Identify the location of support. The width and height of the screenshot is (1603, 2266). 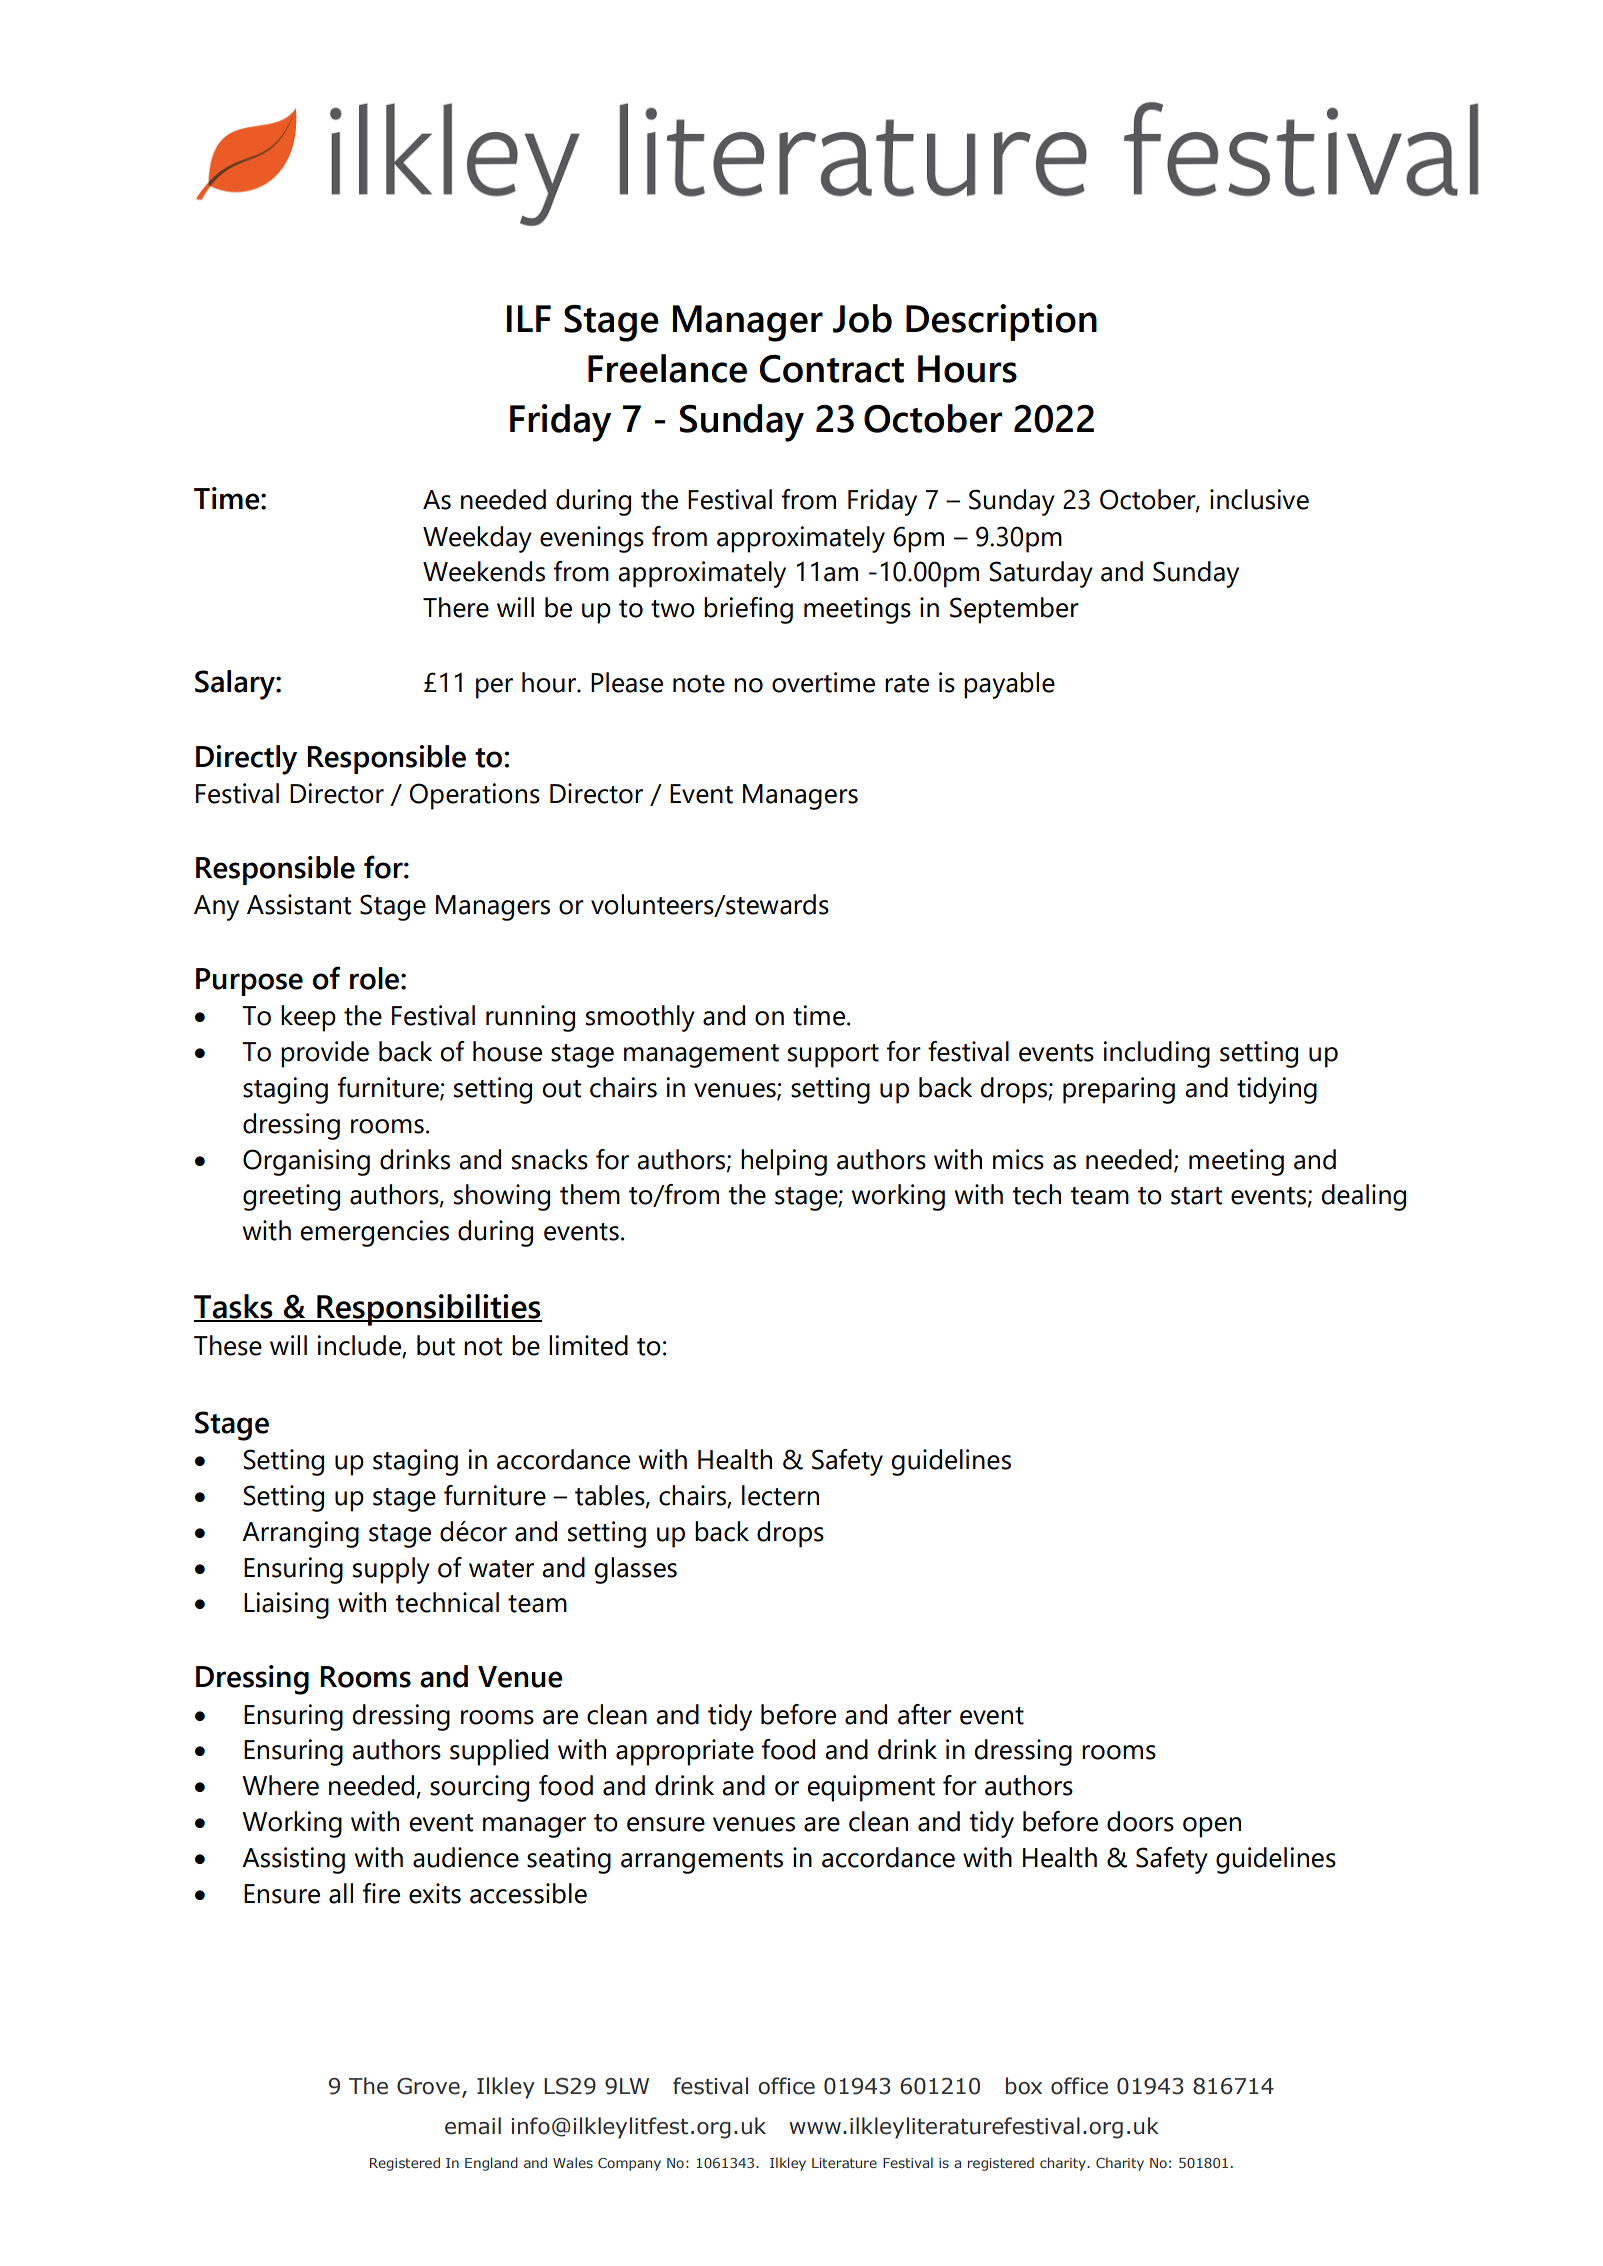
(833, 1056).
